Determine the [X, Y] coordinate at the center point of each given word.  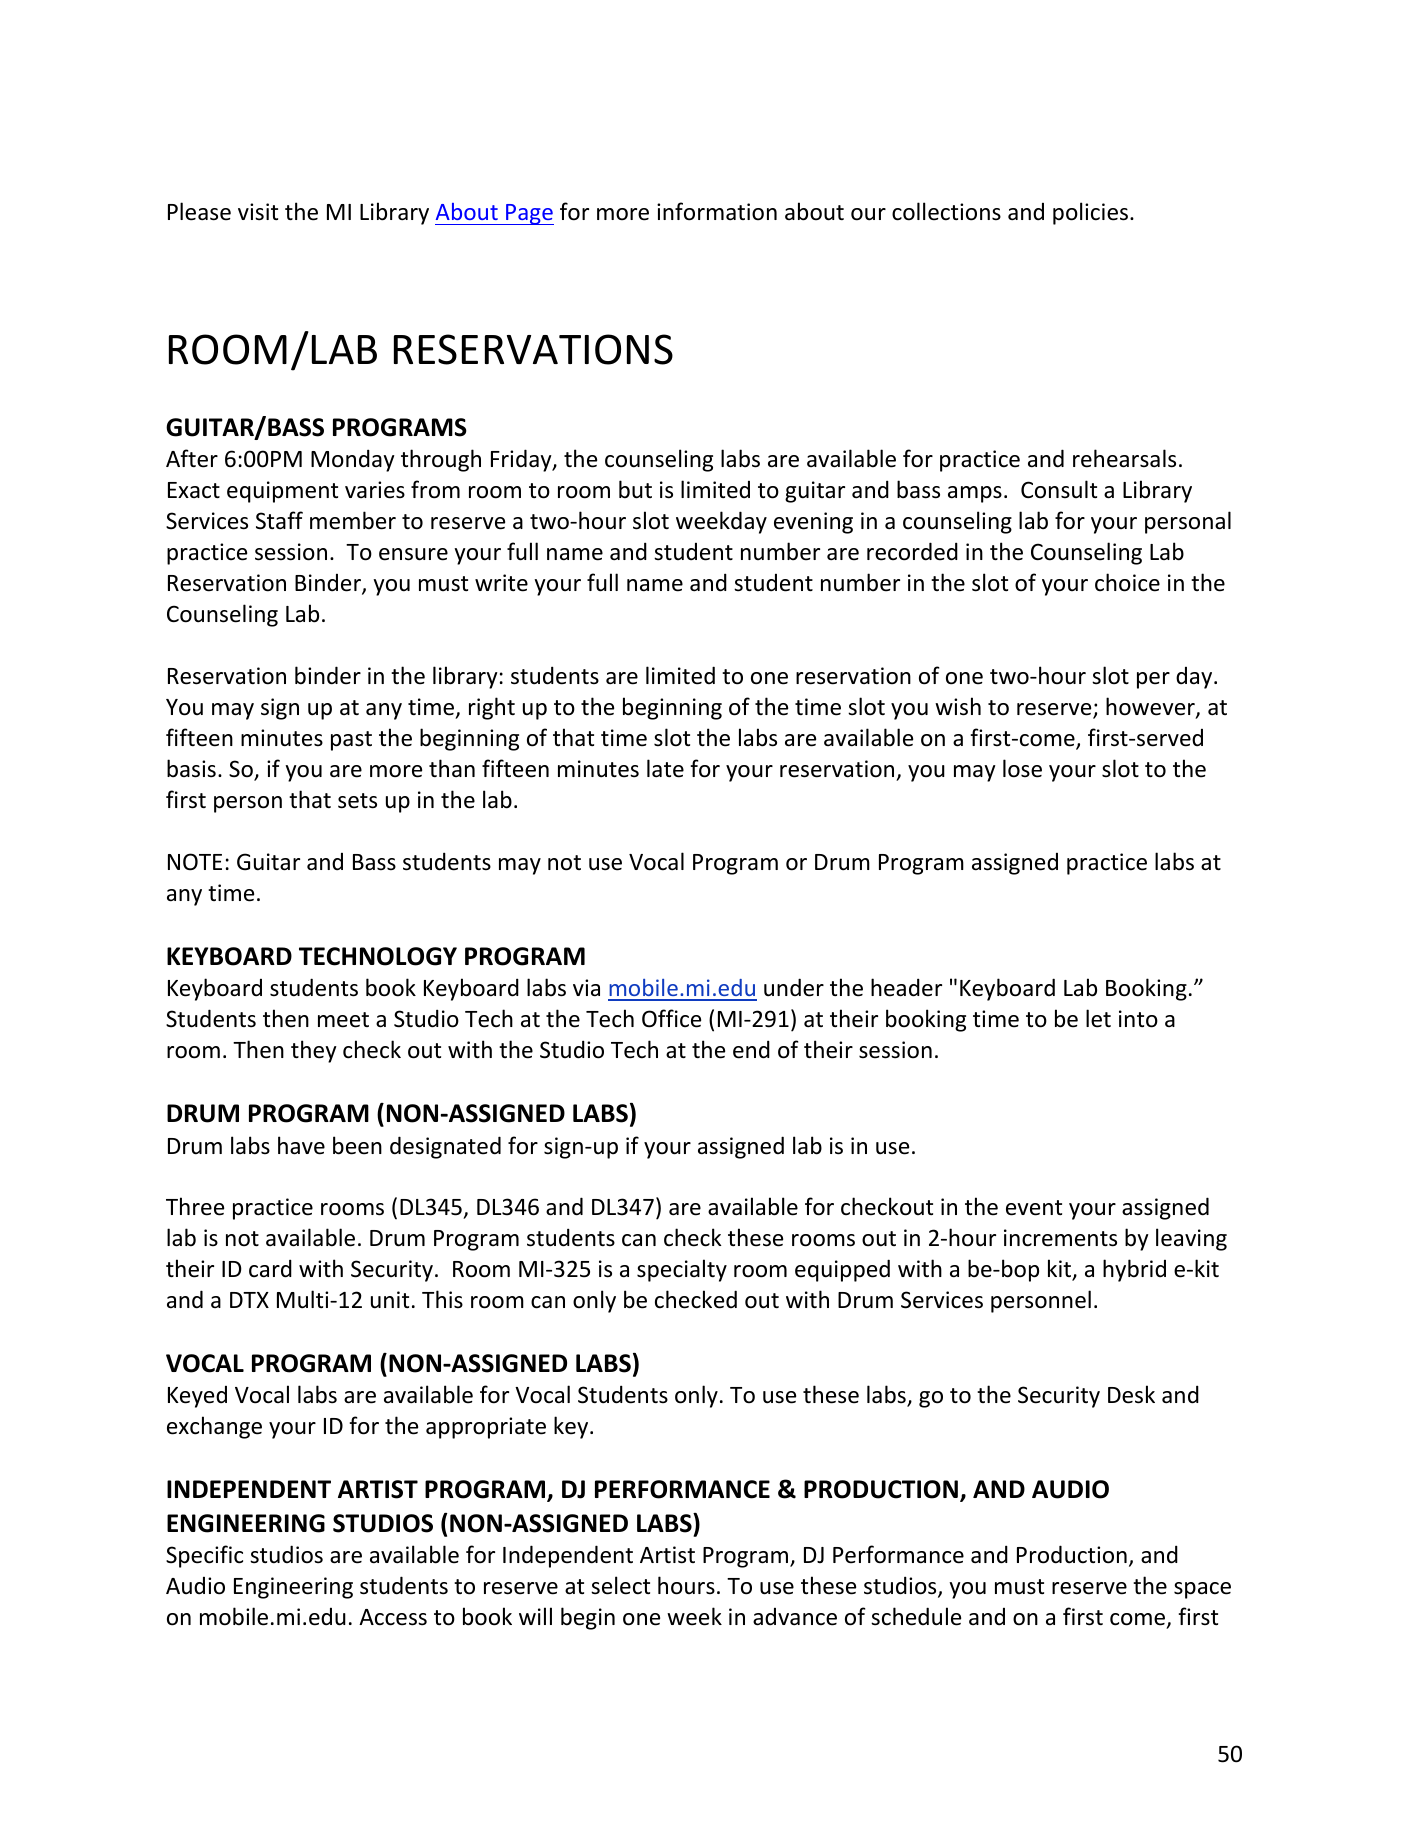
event [1034, 1208]
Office [671, 1018]
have [301, 1145]
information [717, 211]
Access [393, 1617]
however [1151, 707]
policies [1090, 213]
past [351, 741]
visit [258, 212]
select [620, 1585]
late [665, 768]
